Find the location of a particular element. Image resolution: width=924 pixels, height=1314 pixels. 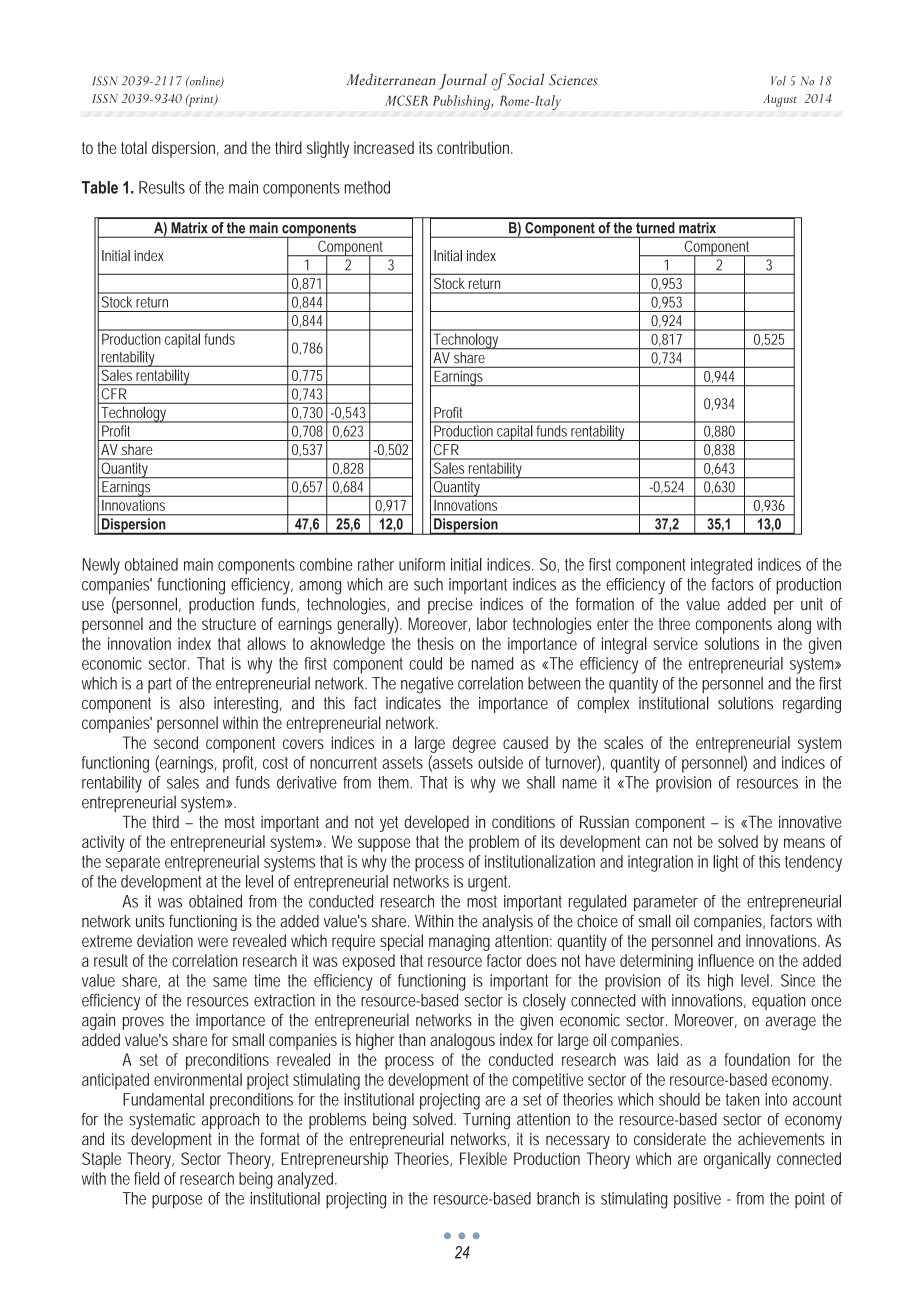

August is located at coordinates (779, 100).
